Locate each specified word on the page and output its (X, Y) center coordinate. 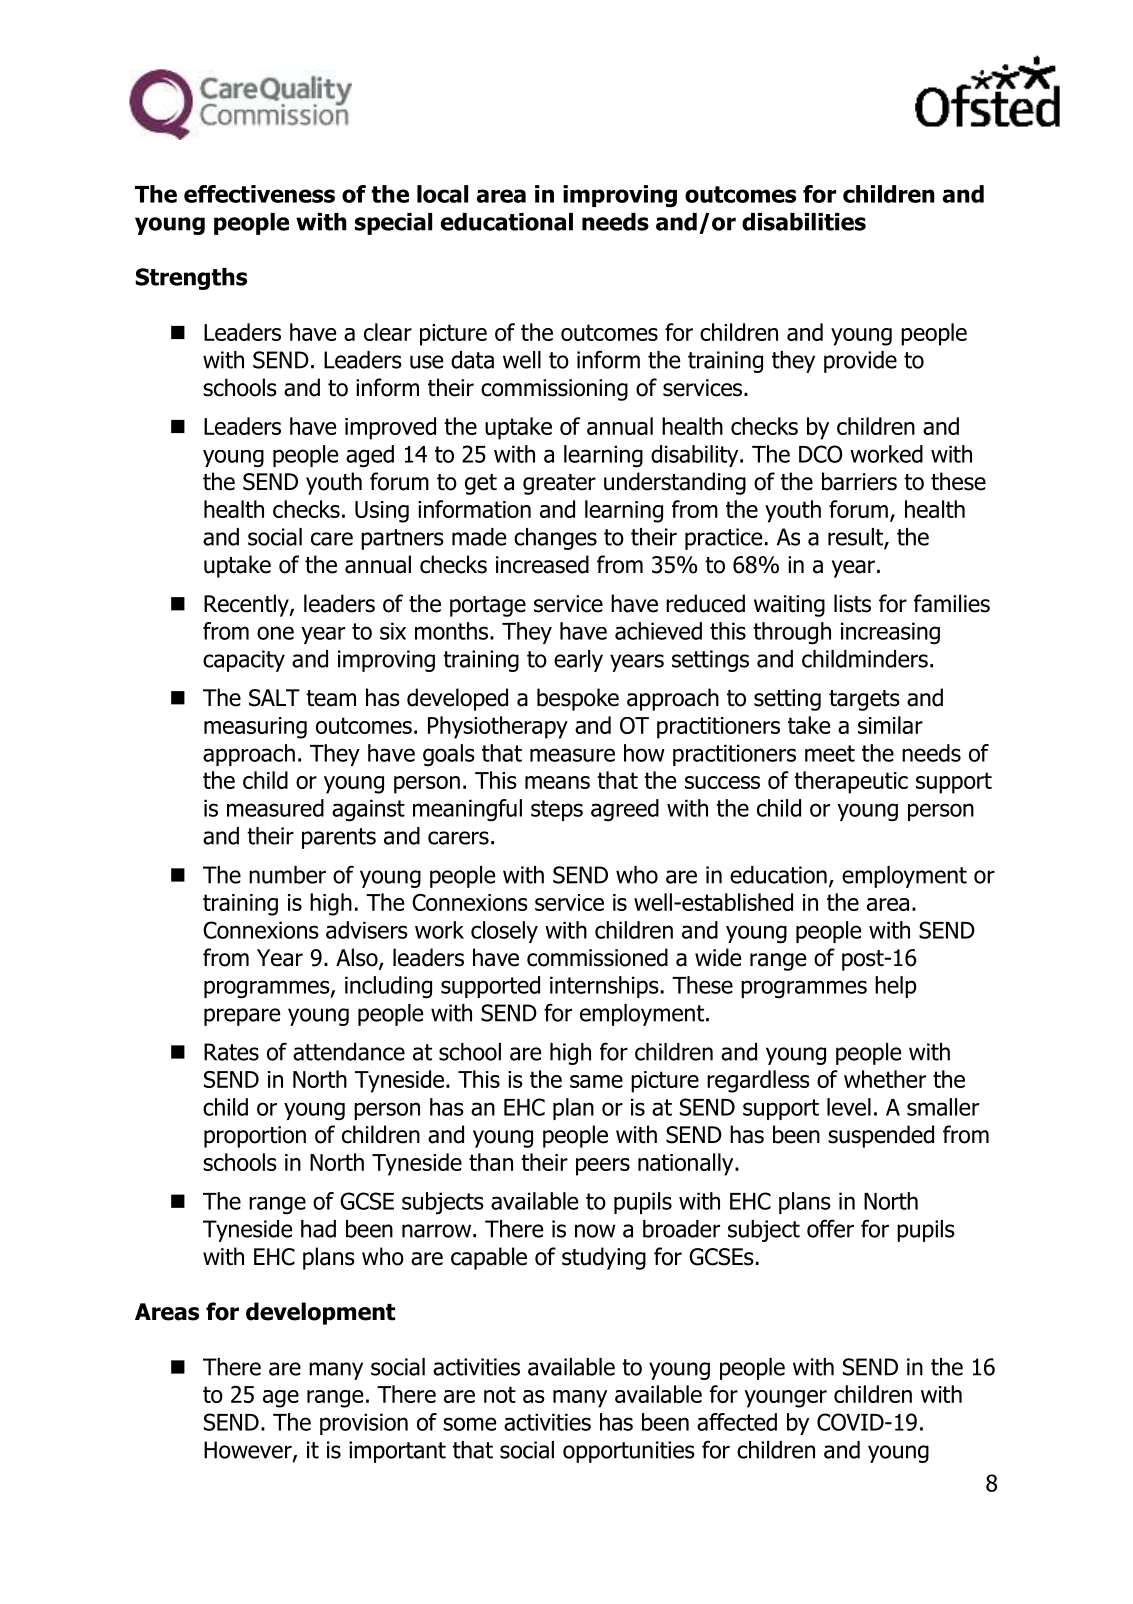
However (249, 1451)
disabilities (804, 222)
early (578, 661)
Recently (247, 605)
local (442, 194)
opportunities (629, 1452)
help (896, 987)
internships (604, 987)
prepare (242, 1017)
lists (852, 603)
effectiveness (259, 194)
